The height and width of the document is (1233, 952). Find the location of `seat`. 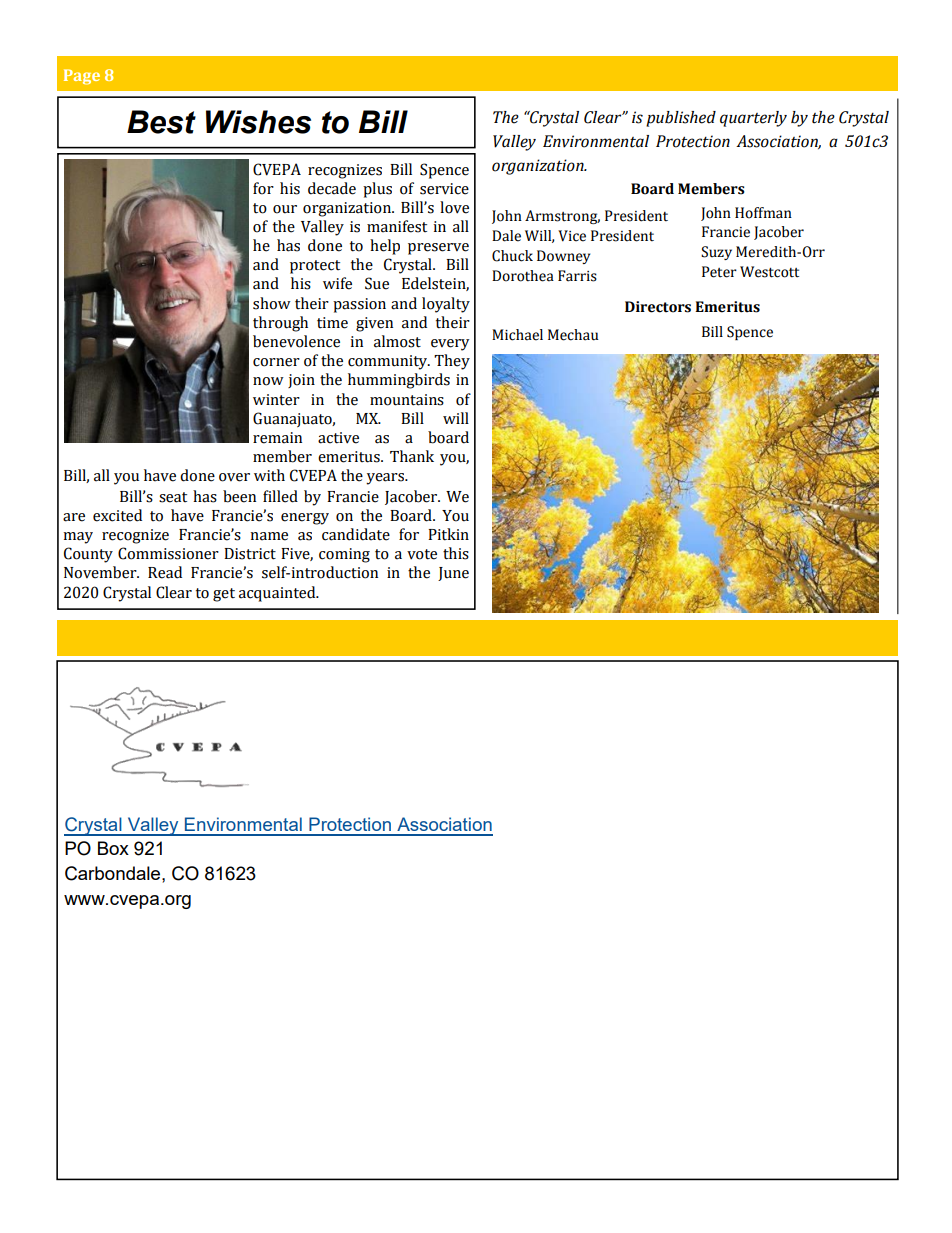

seat is located at coordinates (173, 497).
